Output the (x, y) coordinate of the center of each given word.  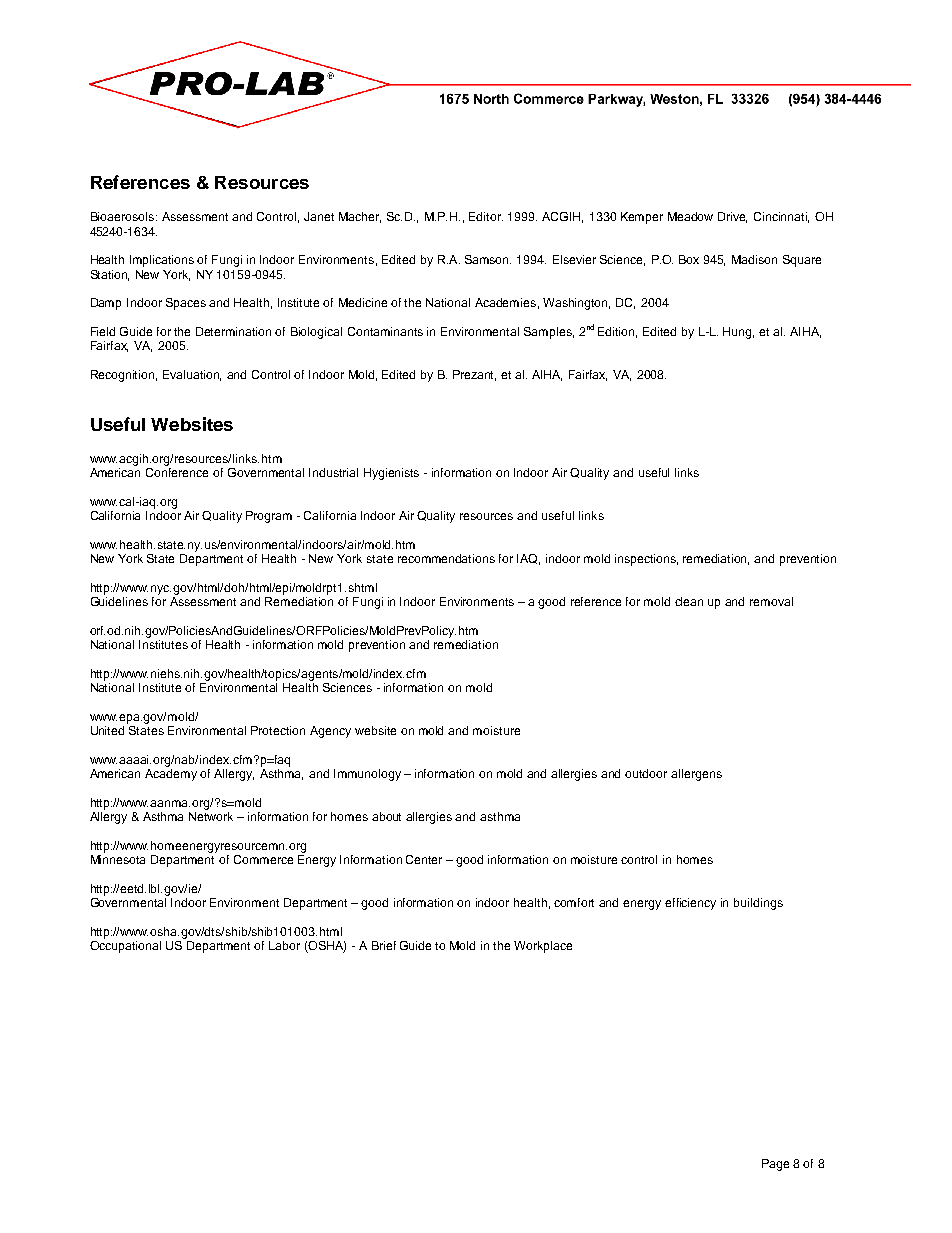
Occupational (125, 945)
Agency (330, 732)
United (107, 730)
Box (689, 259)
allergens (696, 775)
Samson (488, 259)
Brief (384, 945)
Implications (162, 261)
